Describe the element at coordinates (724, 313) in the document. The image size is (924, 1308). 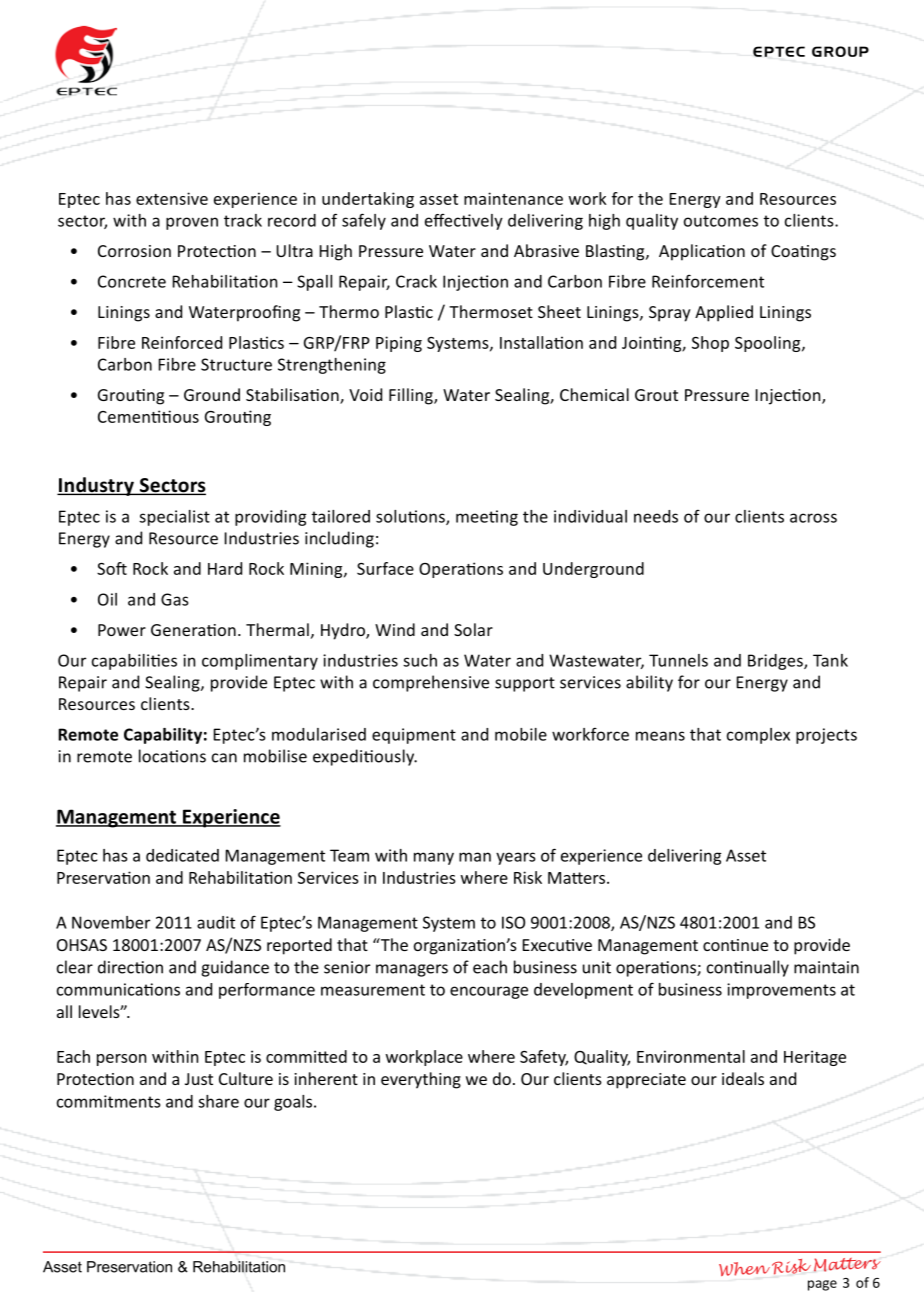
I see `Applied` at that location.
